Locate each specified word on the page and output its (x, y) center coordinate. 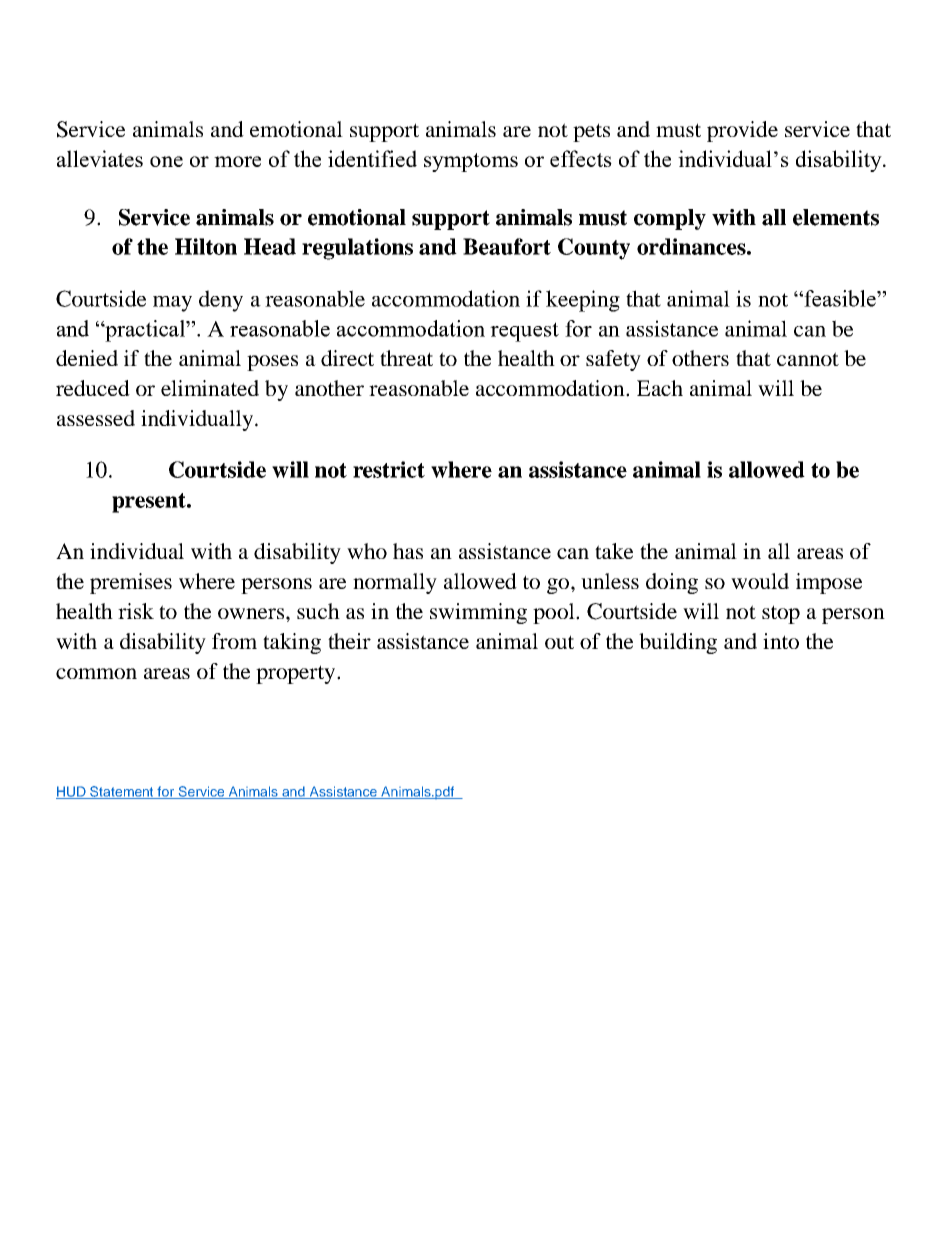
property (297, 674)
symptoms (471, 162)
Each (660, 388)
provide (742, 131)
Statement (122, 792)
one (166, 161)
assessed (96, 418)
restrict (389, 469)
